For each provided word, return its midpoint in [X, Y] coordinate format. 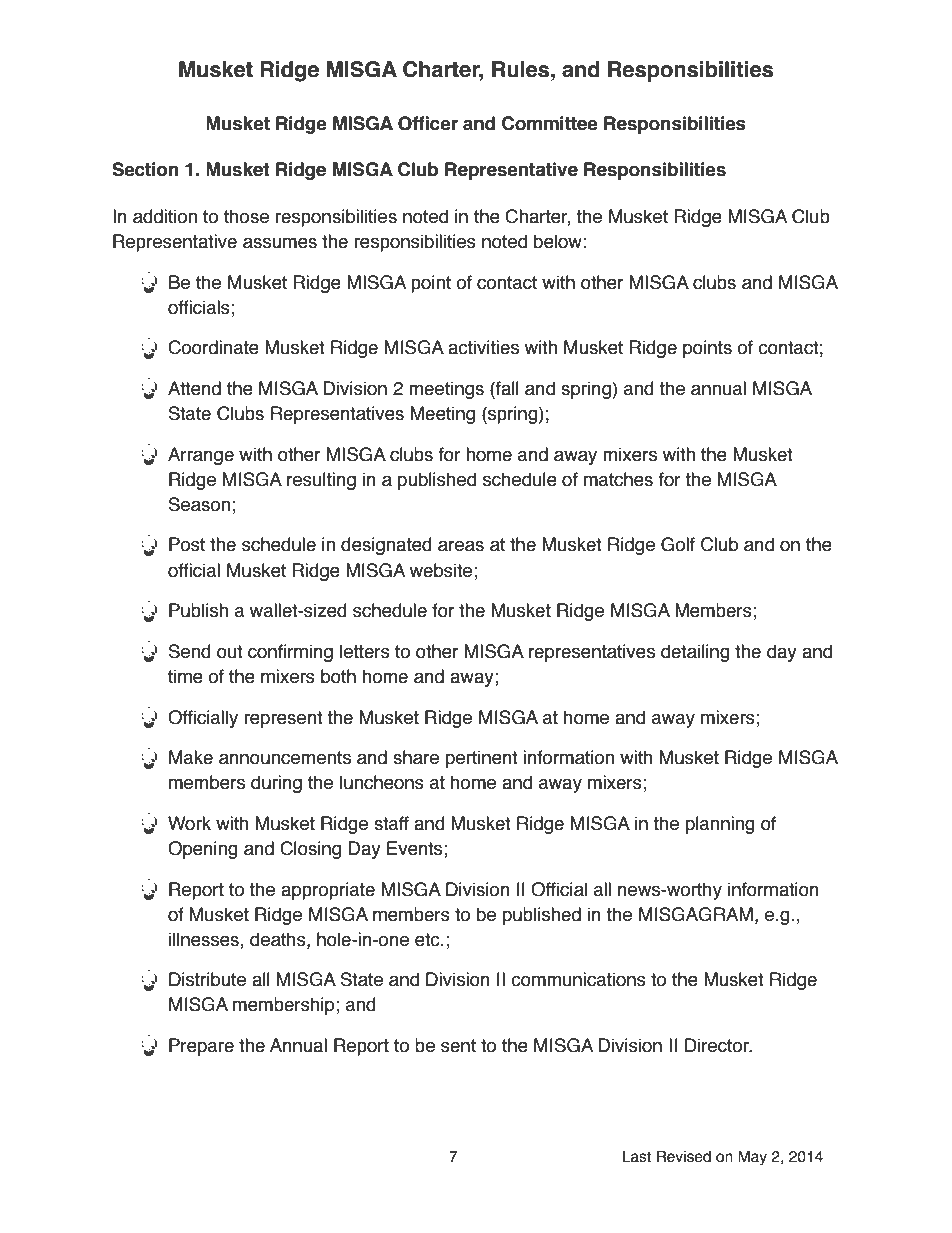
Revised [684, 1156]
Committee [550, 123]
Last [636, 1156]
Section [145, 169]
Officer [428, 123]
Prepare [201, 1047]
